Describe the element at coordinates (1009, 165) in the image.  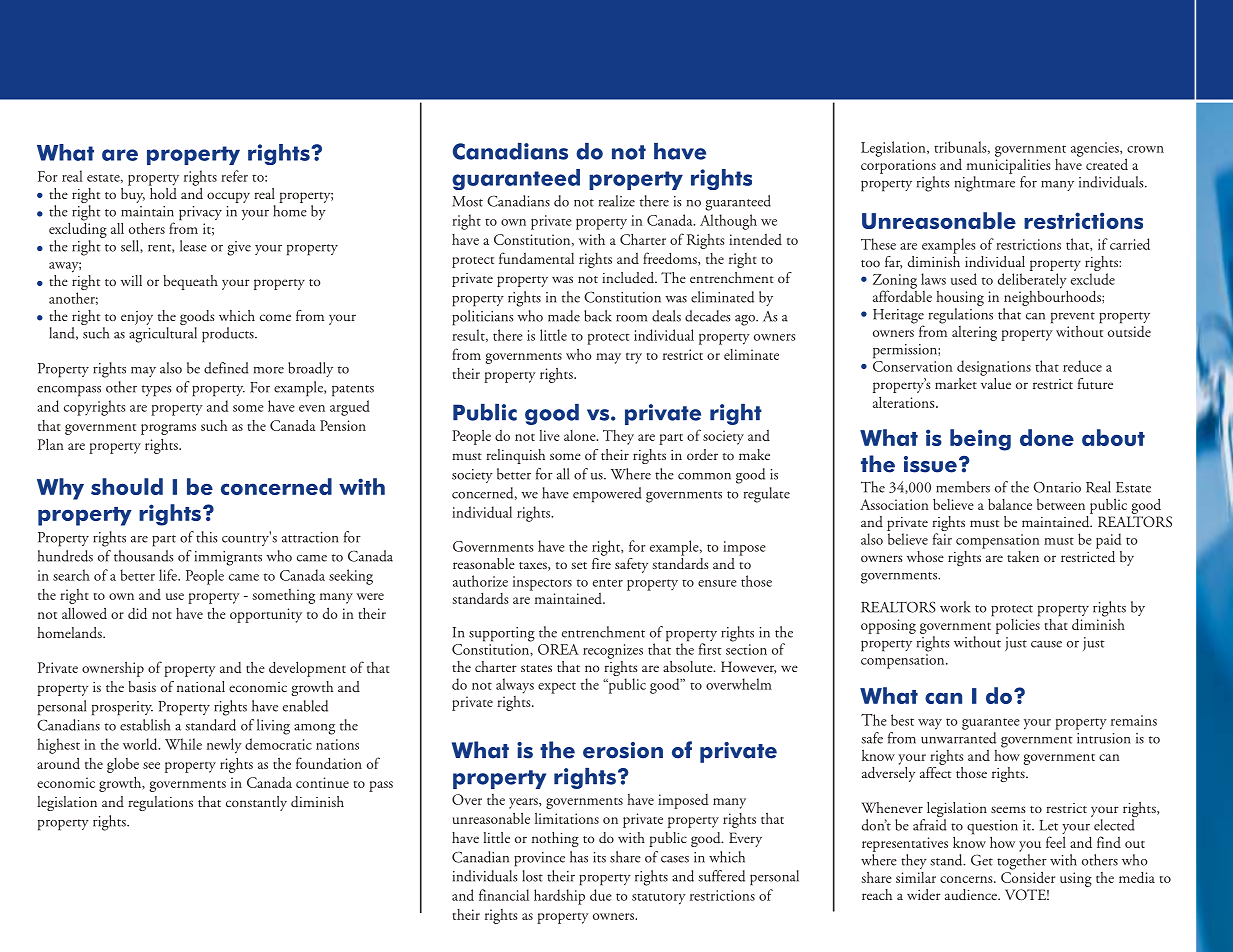
I see `municipalities` at that location.
